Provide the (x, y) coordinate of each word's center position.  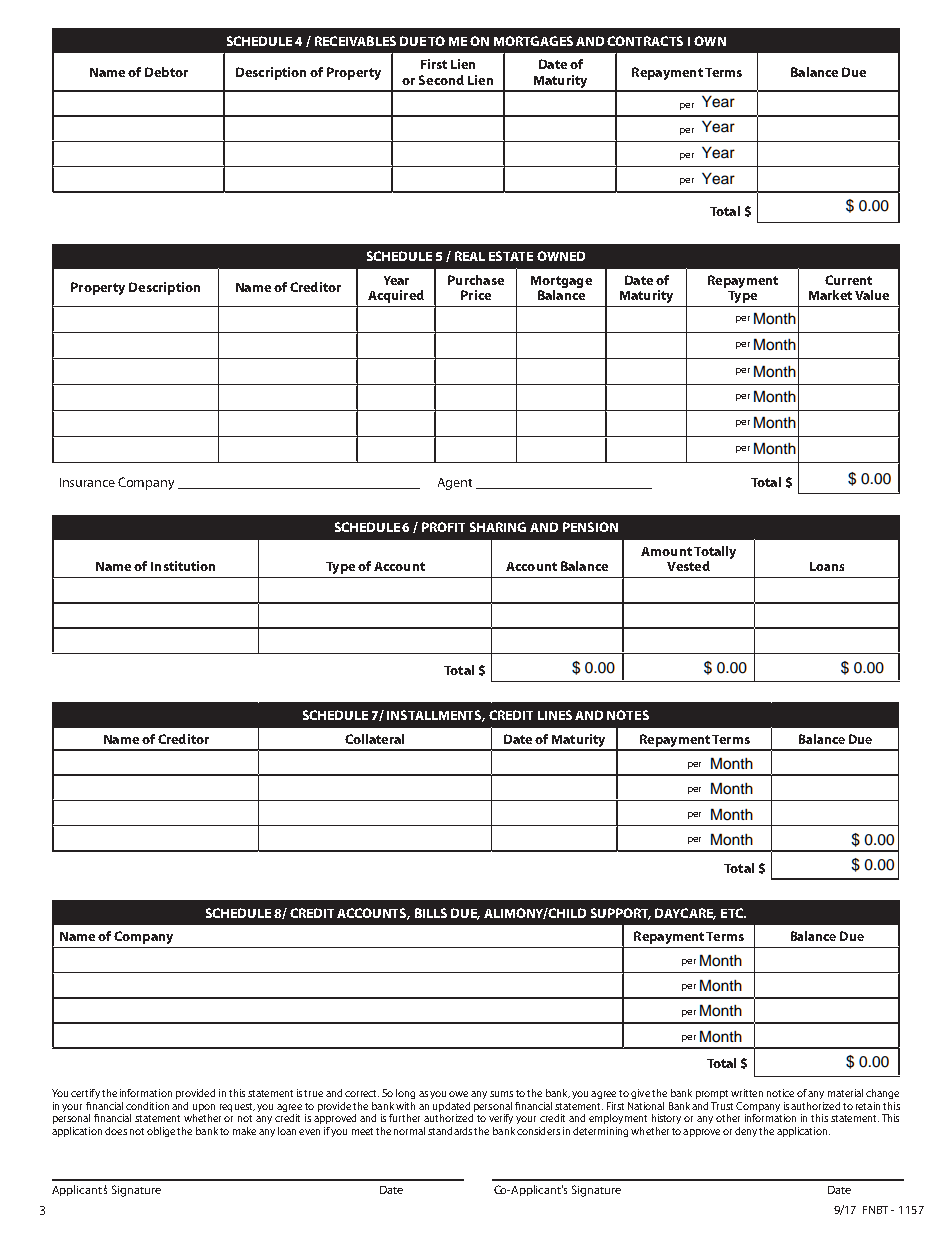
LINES (555, 715)
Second (441, 80)
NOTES (628, 715)
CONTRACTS (645, 41)
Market (830, 295)
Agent (455, 484)
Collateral (374, 739)
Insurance (87, 482)
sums (501, 1094)
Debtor (166, 72)
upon (204, 1109)
